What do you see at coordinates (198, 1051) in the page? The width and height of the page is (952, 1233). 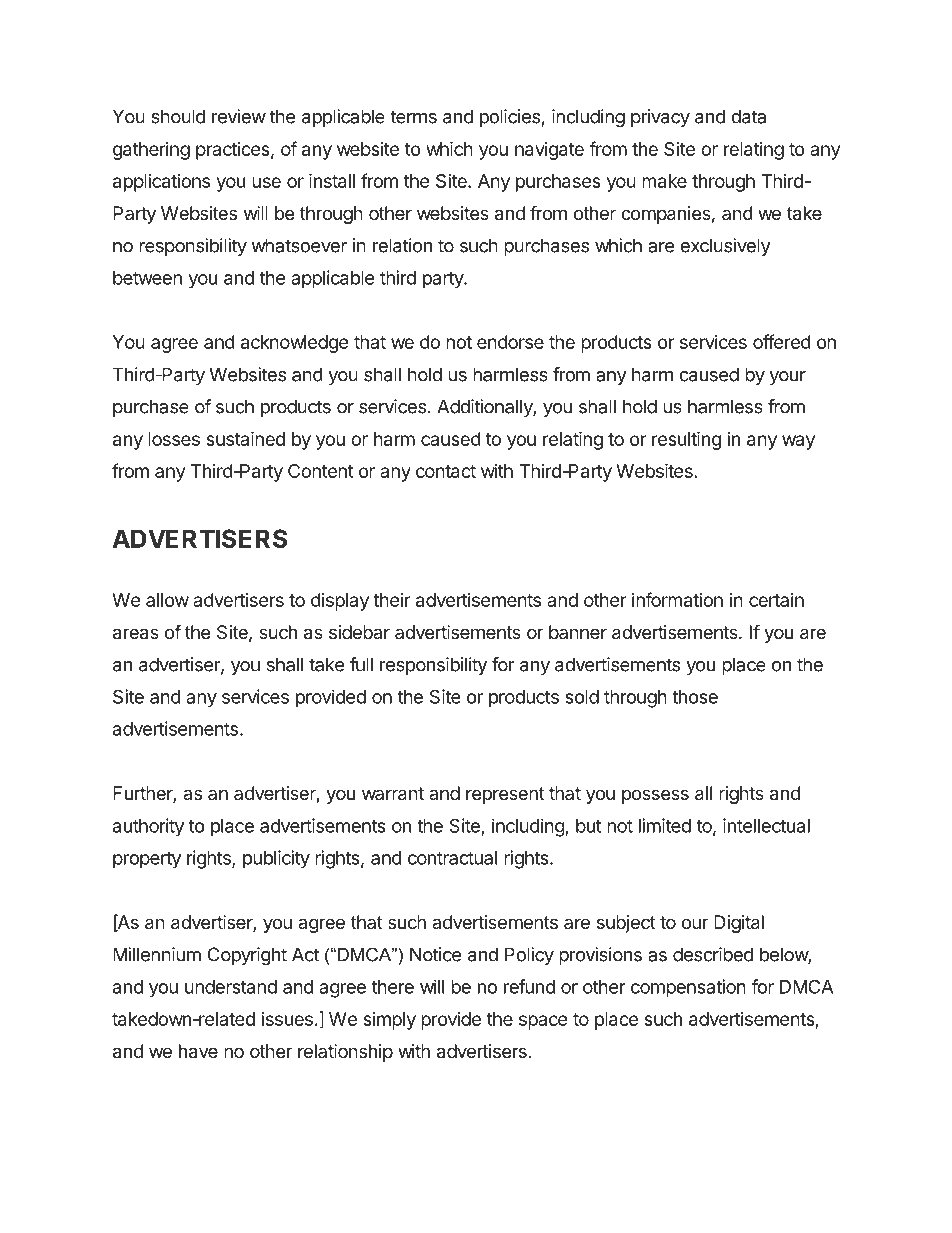 I see `have` at bounding box center [198, 1051].
